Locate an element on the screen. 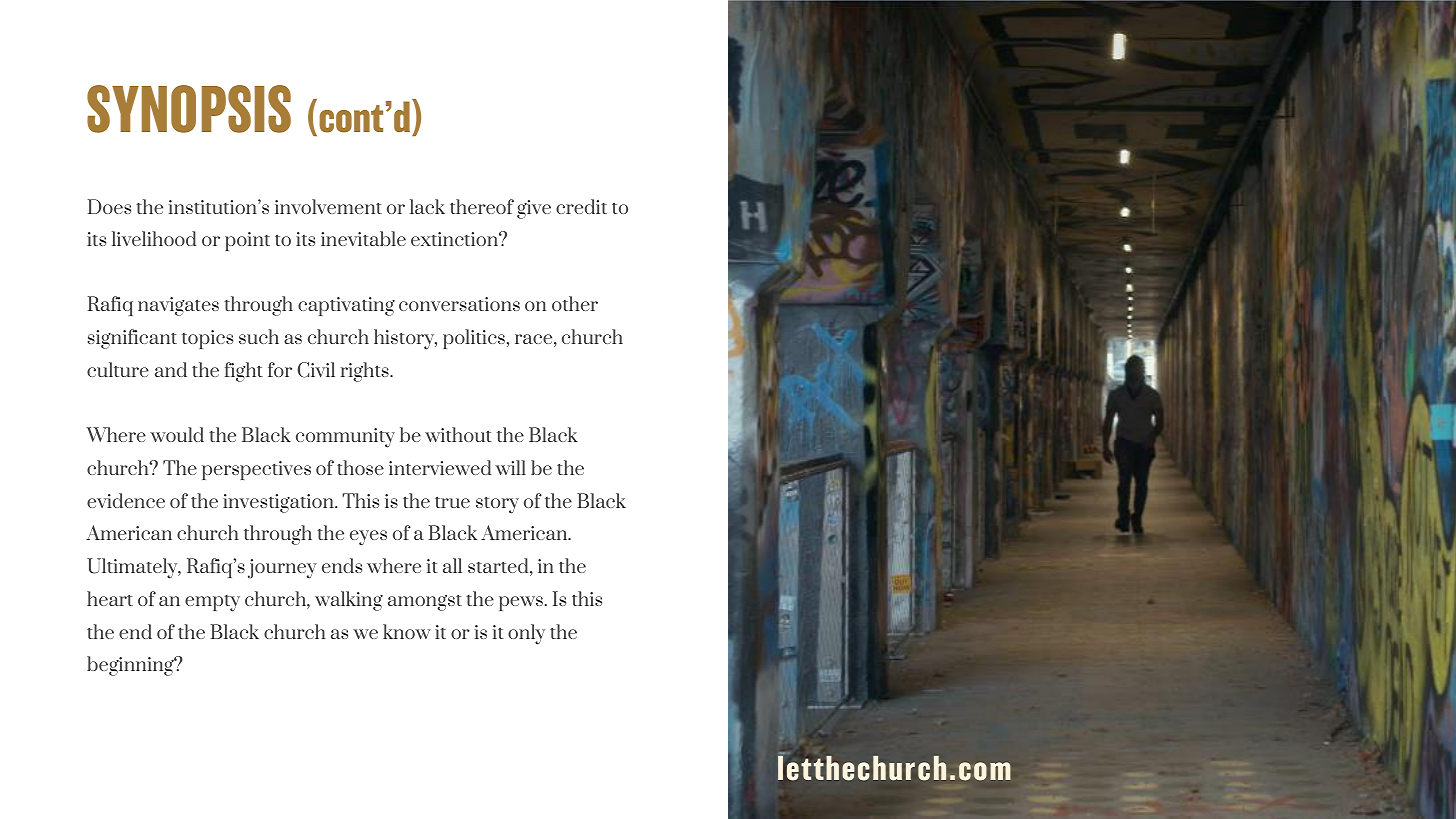 The image size is (1456, 819). other is located at coordinates (575, 303).
